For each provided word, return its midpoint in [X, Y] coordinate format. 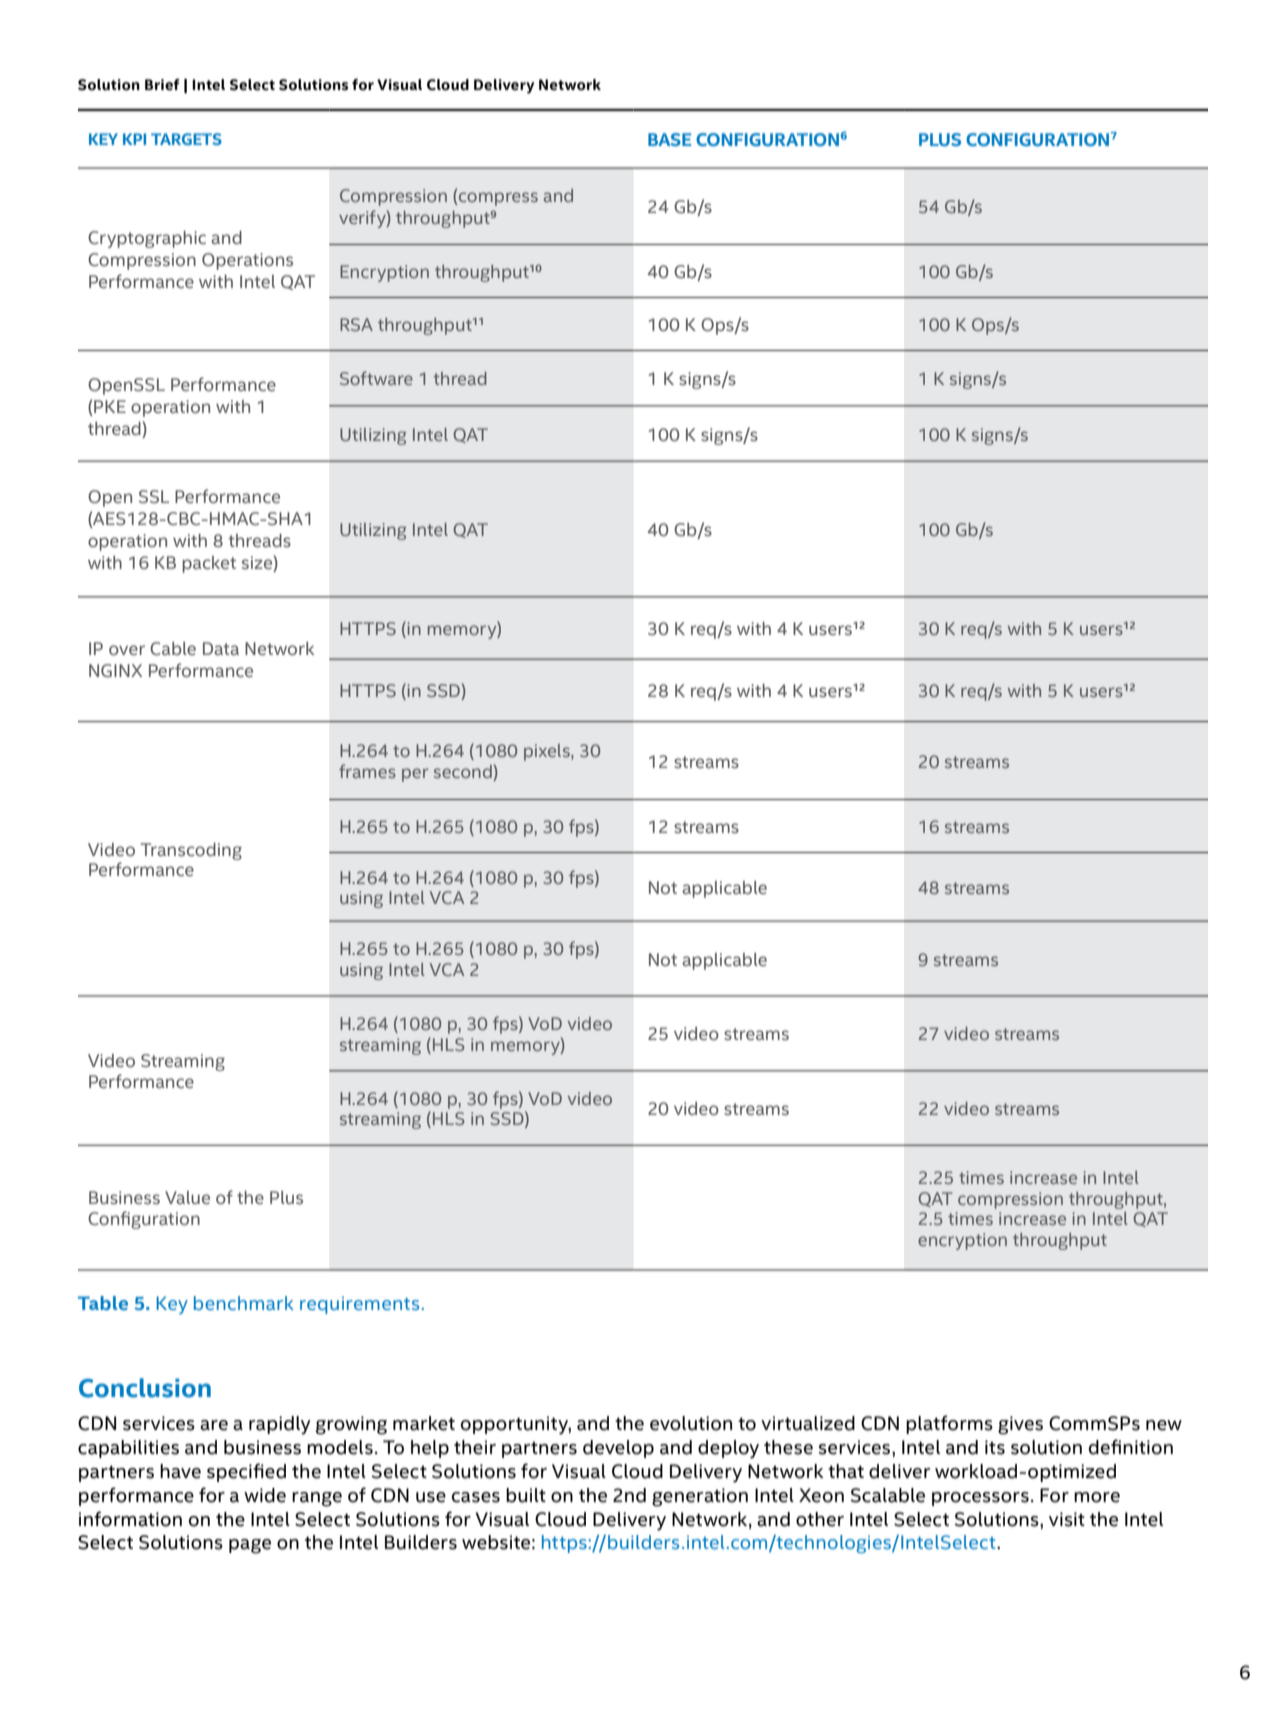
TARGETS [186, 139]
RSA [356, 324]
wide [265, 1495]
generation [700, 1497]
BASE [669, 139]
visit [1067, 1519]
